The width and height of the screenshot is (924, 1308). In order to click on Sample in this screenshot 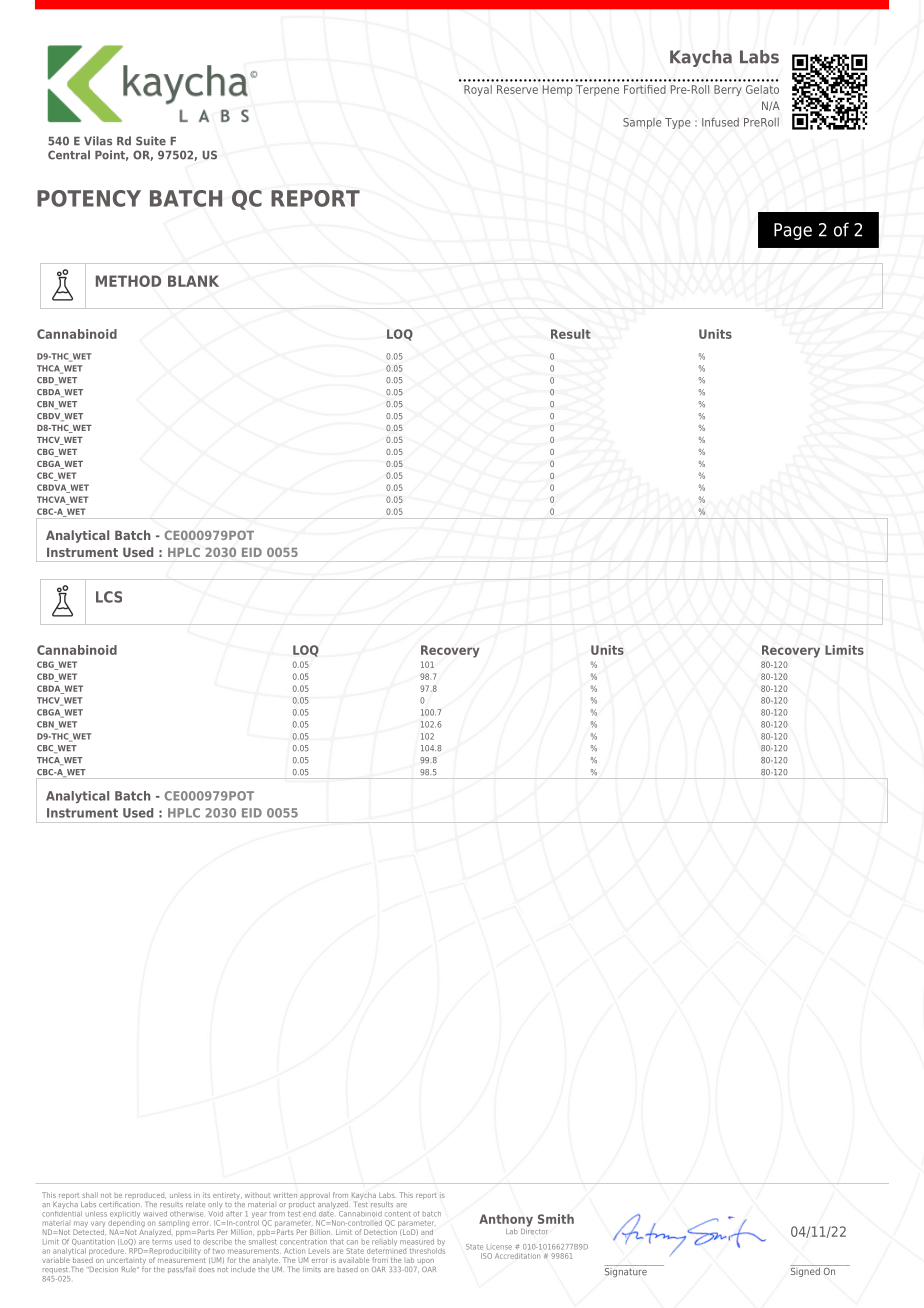, I will do `click(642, 123)`.
